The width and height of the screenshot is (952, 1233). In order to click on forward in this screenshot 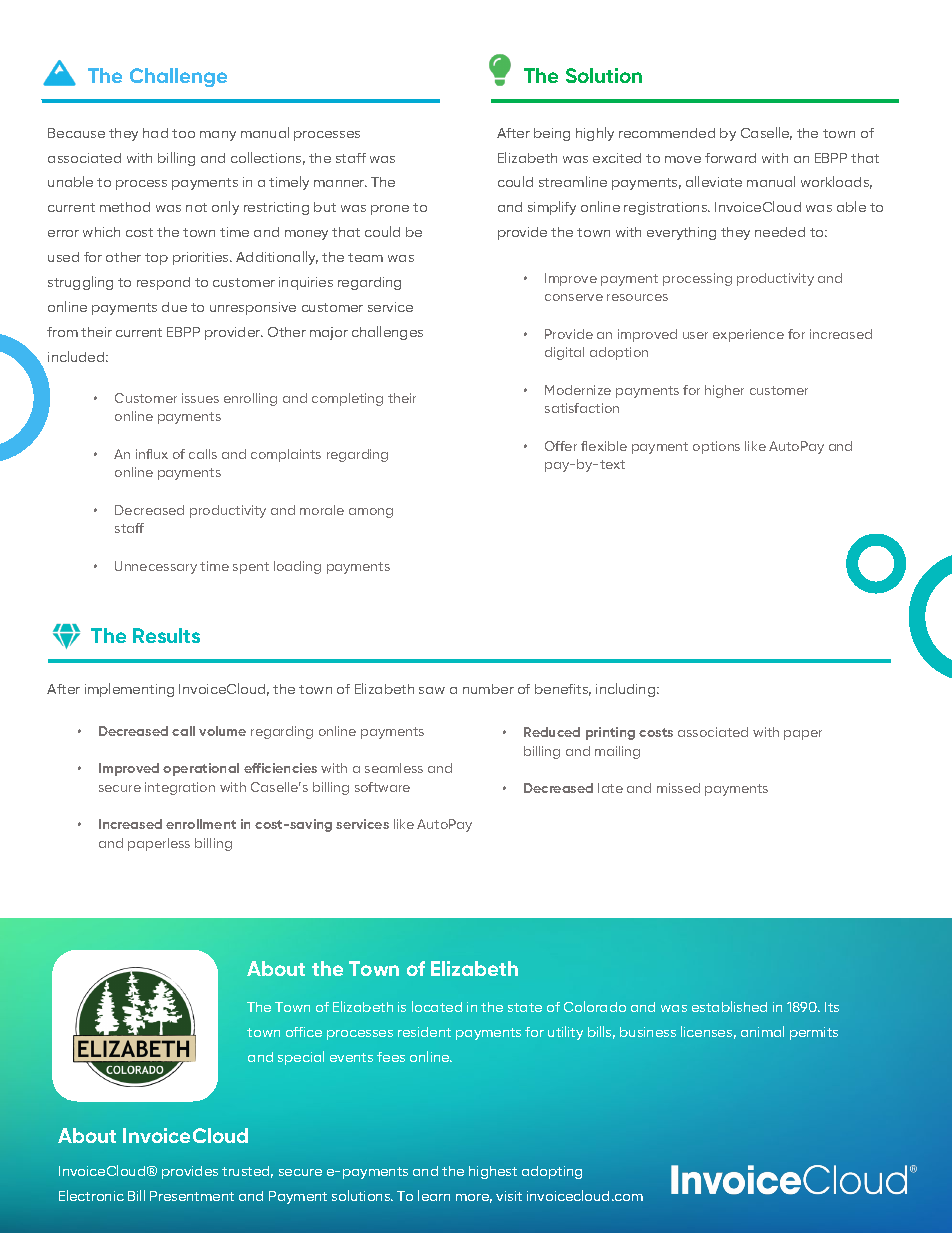, I will do `click(730, 158)`.
